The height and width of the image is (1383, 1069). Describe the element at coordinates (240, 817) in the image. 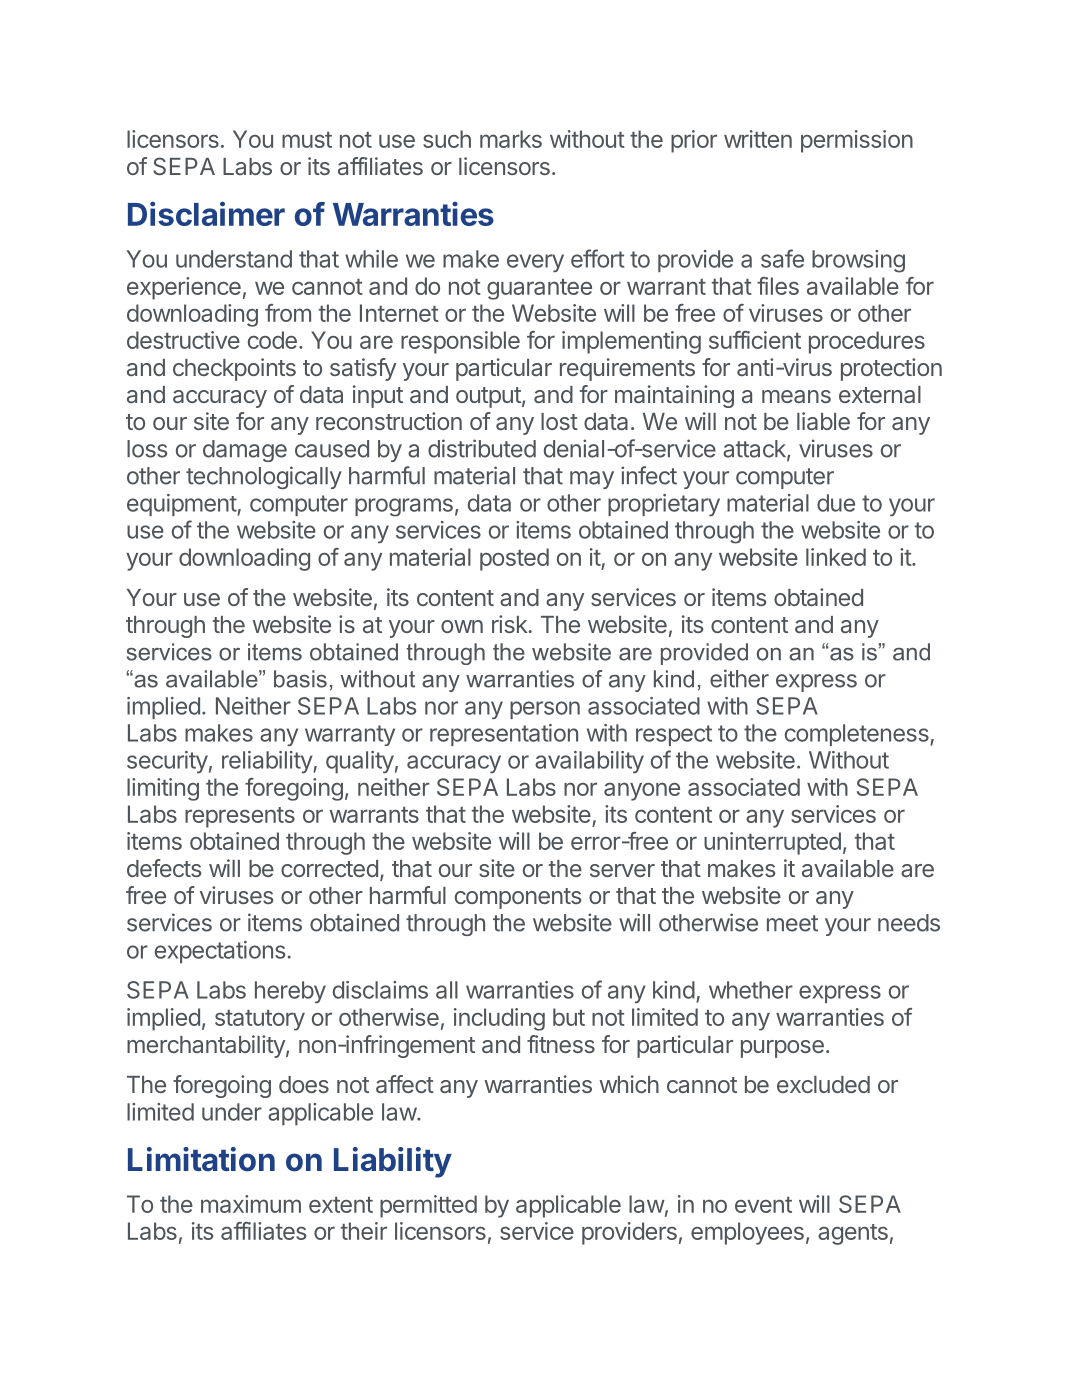

I see `represents` at that location.
